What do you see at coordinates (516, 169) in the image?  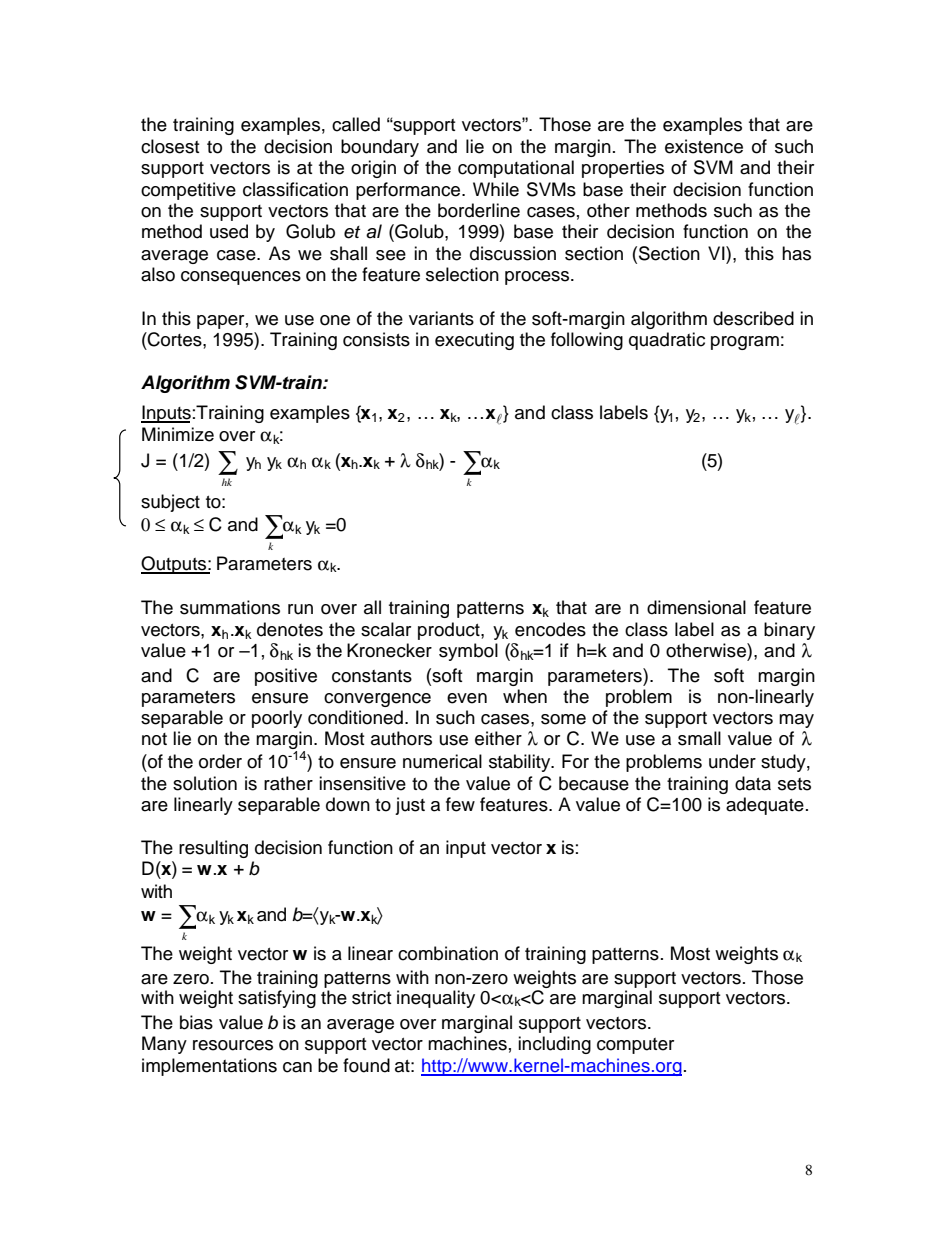 I see `computational` at bounding box center [516, 169].
